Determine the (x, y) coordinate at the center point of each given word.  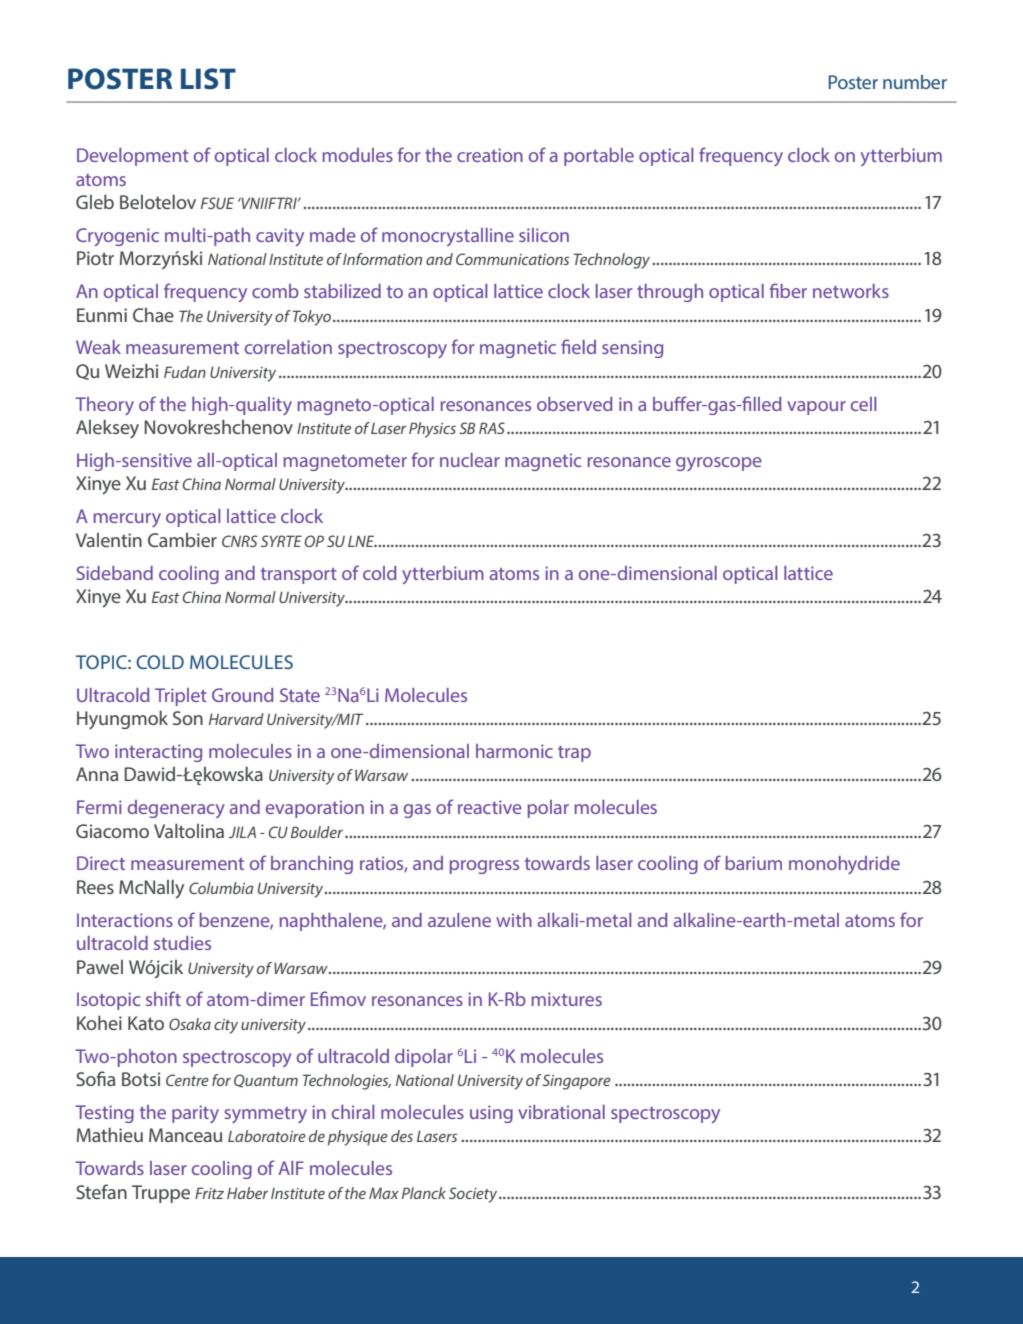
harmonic (514, 751)
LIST (208, 79)
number (915, 82)
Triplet (181, 697)
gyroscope (719, 464)
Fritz (209, 1193)
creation (490, 155)
